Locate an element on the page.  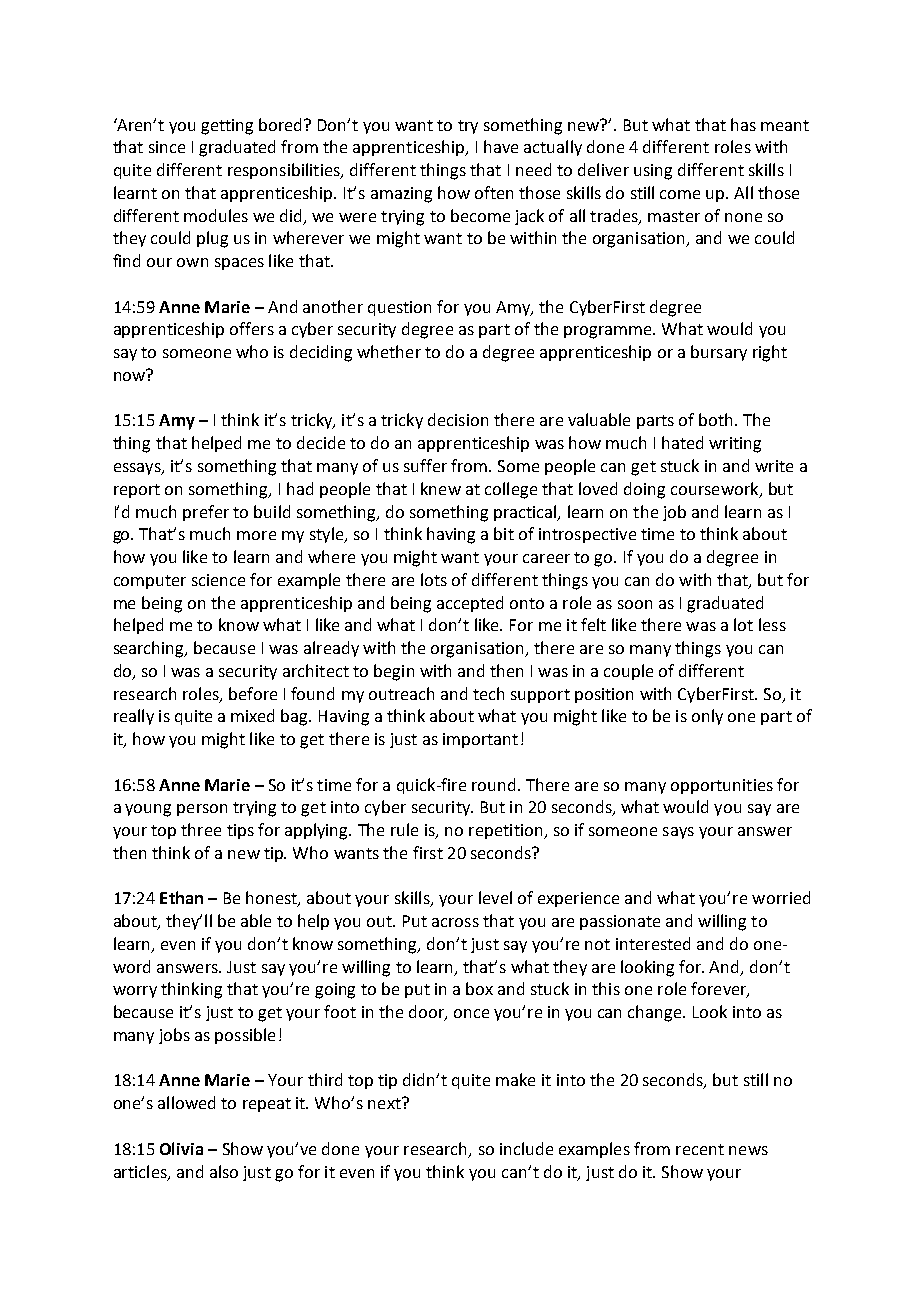
worried is located at coordinates (781, 897).
